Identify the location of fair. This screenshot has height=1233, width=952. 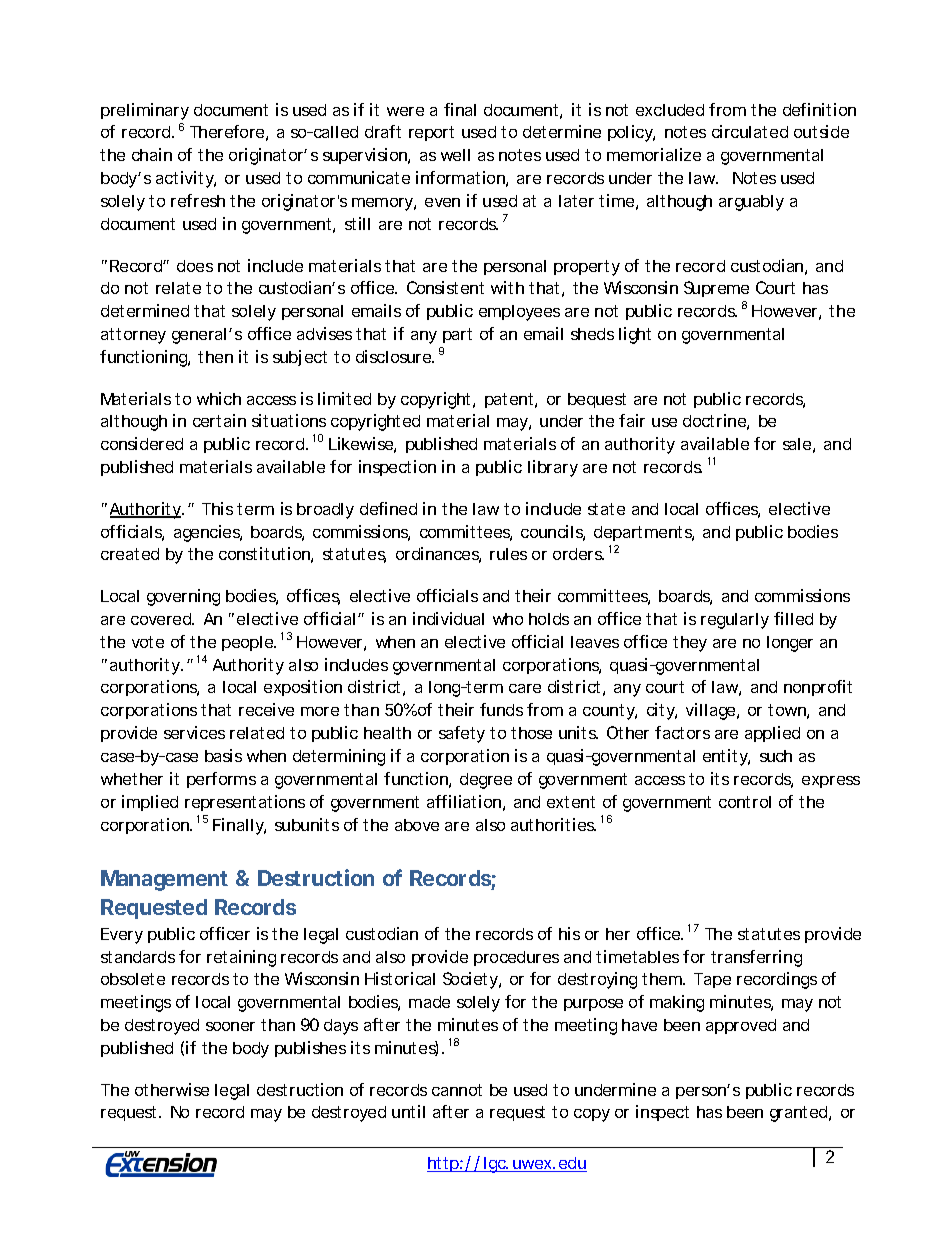
(632, 420).
